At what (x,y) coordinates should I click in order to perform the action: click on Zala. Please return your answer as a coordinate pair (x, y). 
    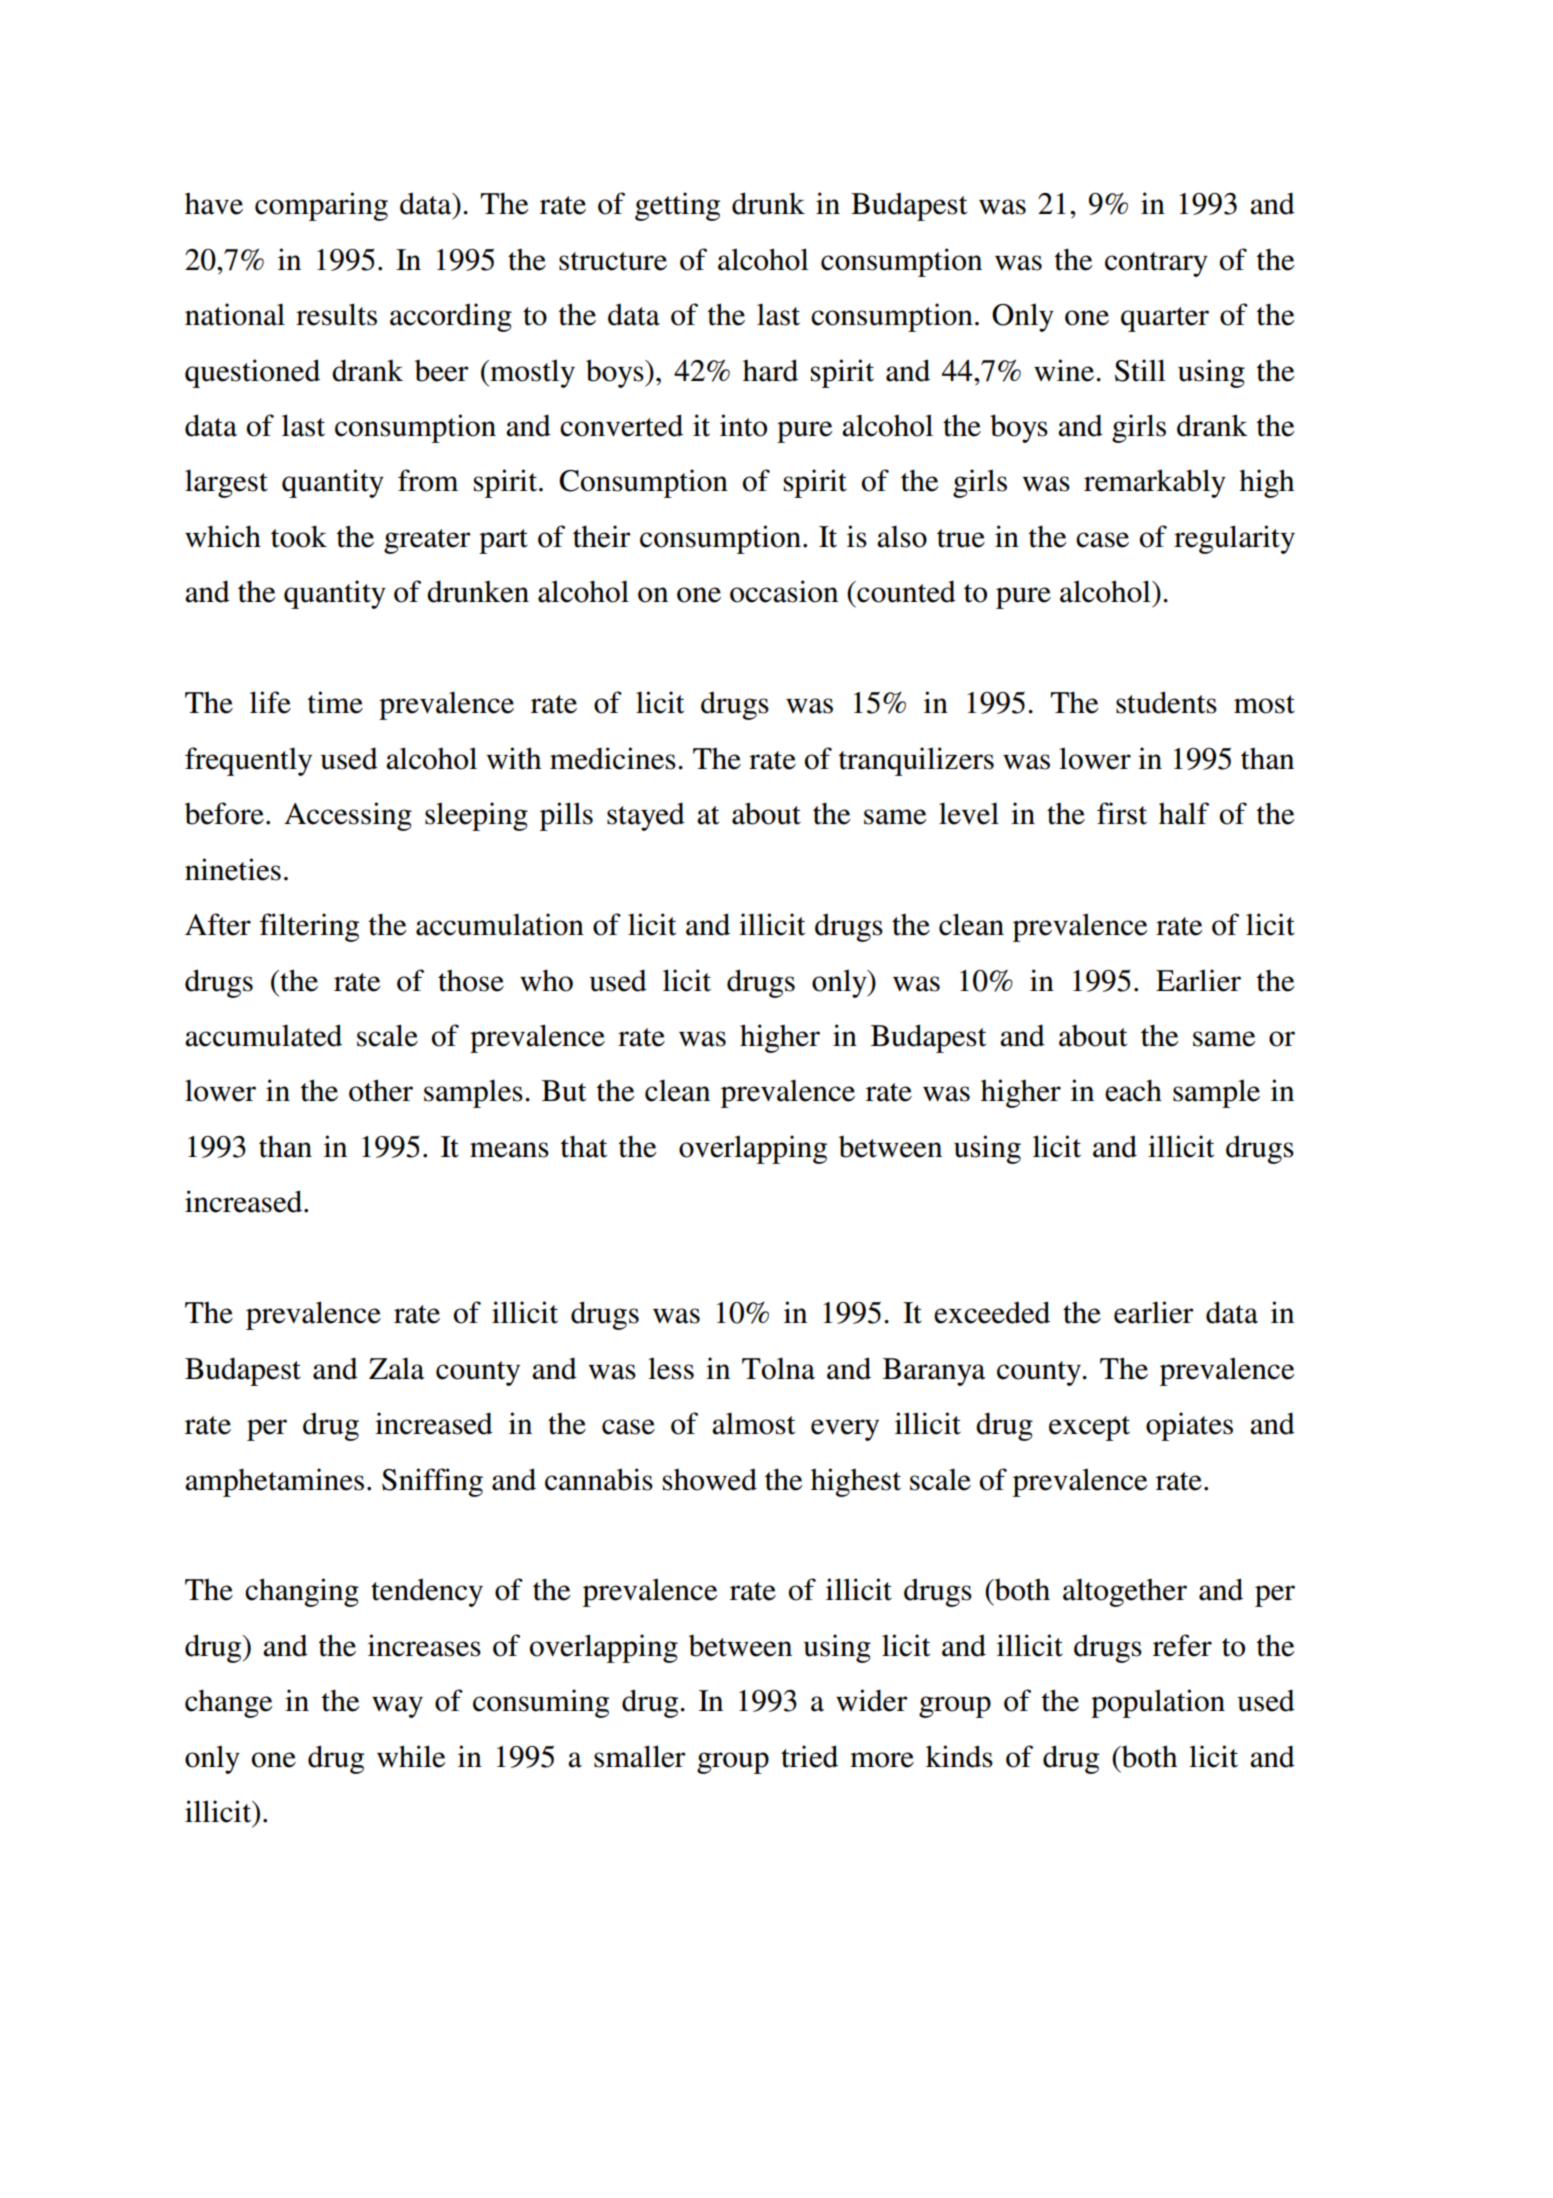
    Looking at the image, I should click on (397, 1368).
